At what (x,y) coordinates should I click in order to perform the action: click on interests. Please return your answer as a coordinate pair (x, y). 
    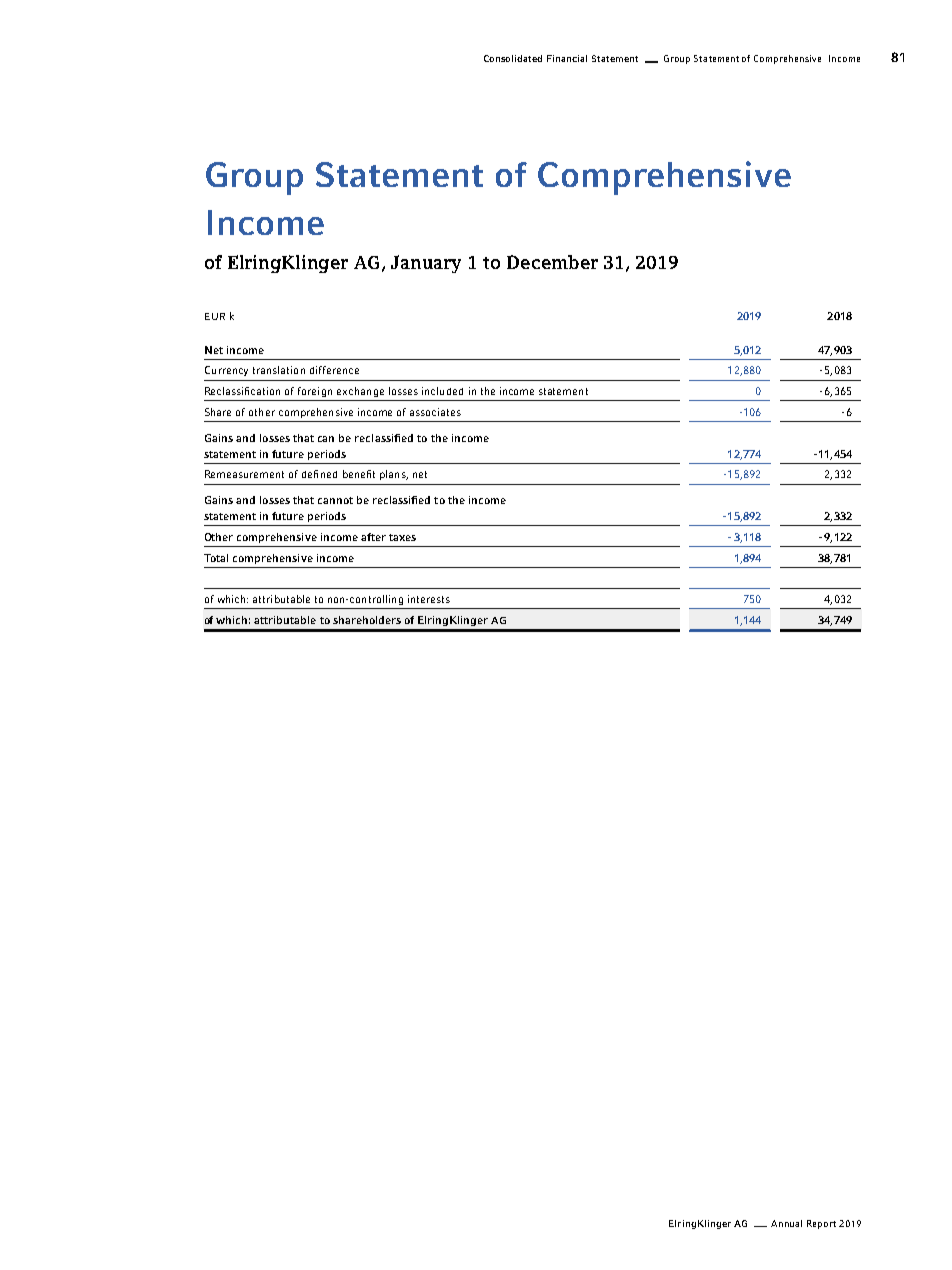
    Looking at the image, I should click on (429, 599).
